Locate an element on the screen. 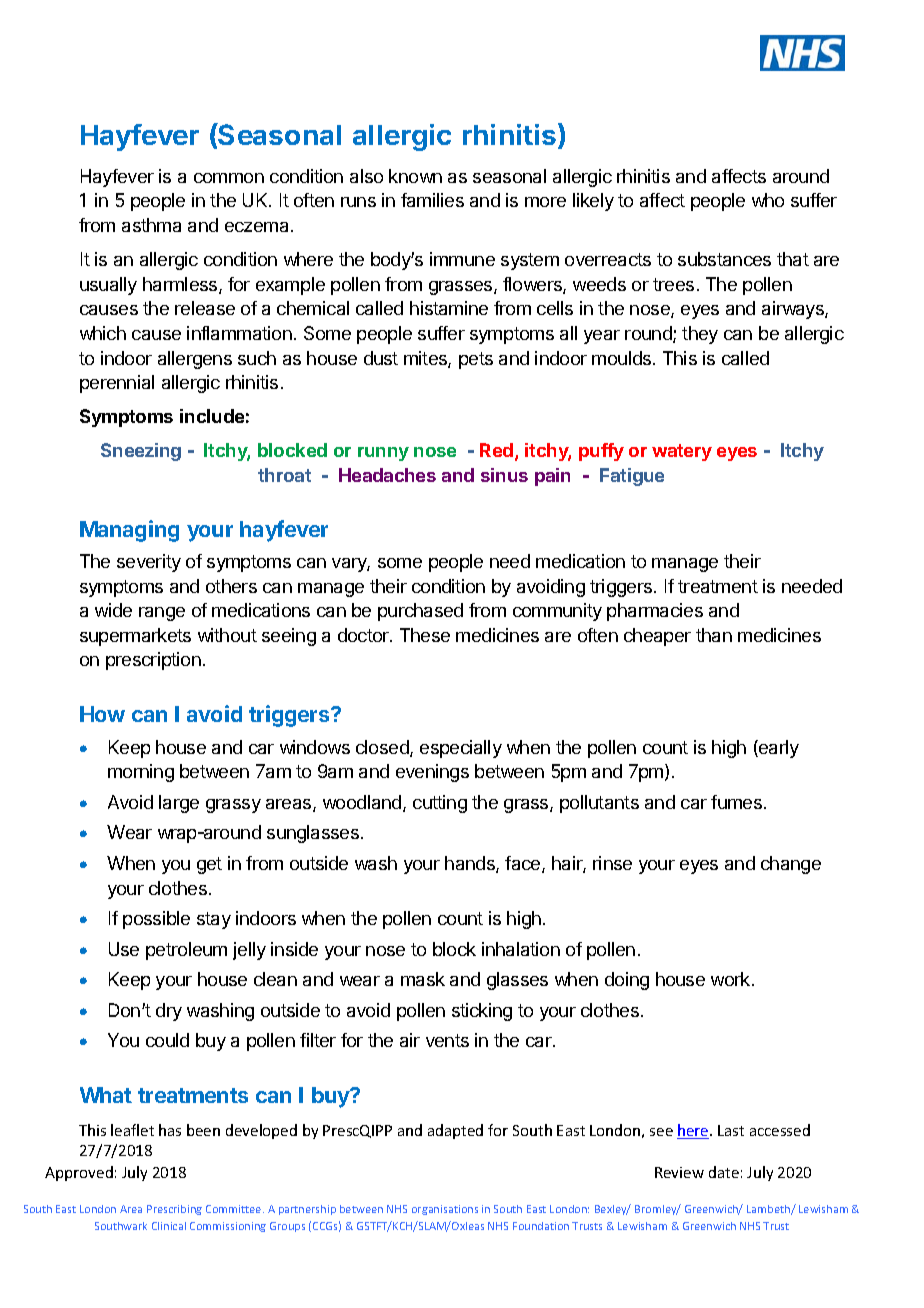  petroleum is located at coordinates (186, 951).
